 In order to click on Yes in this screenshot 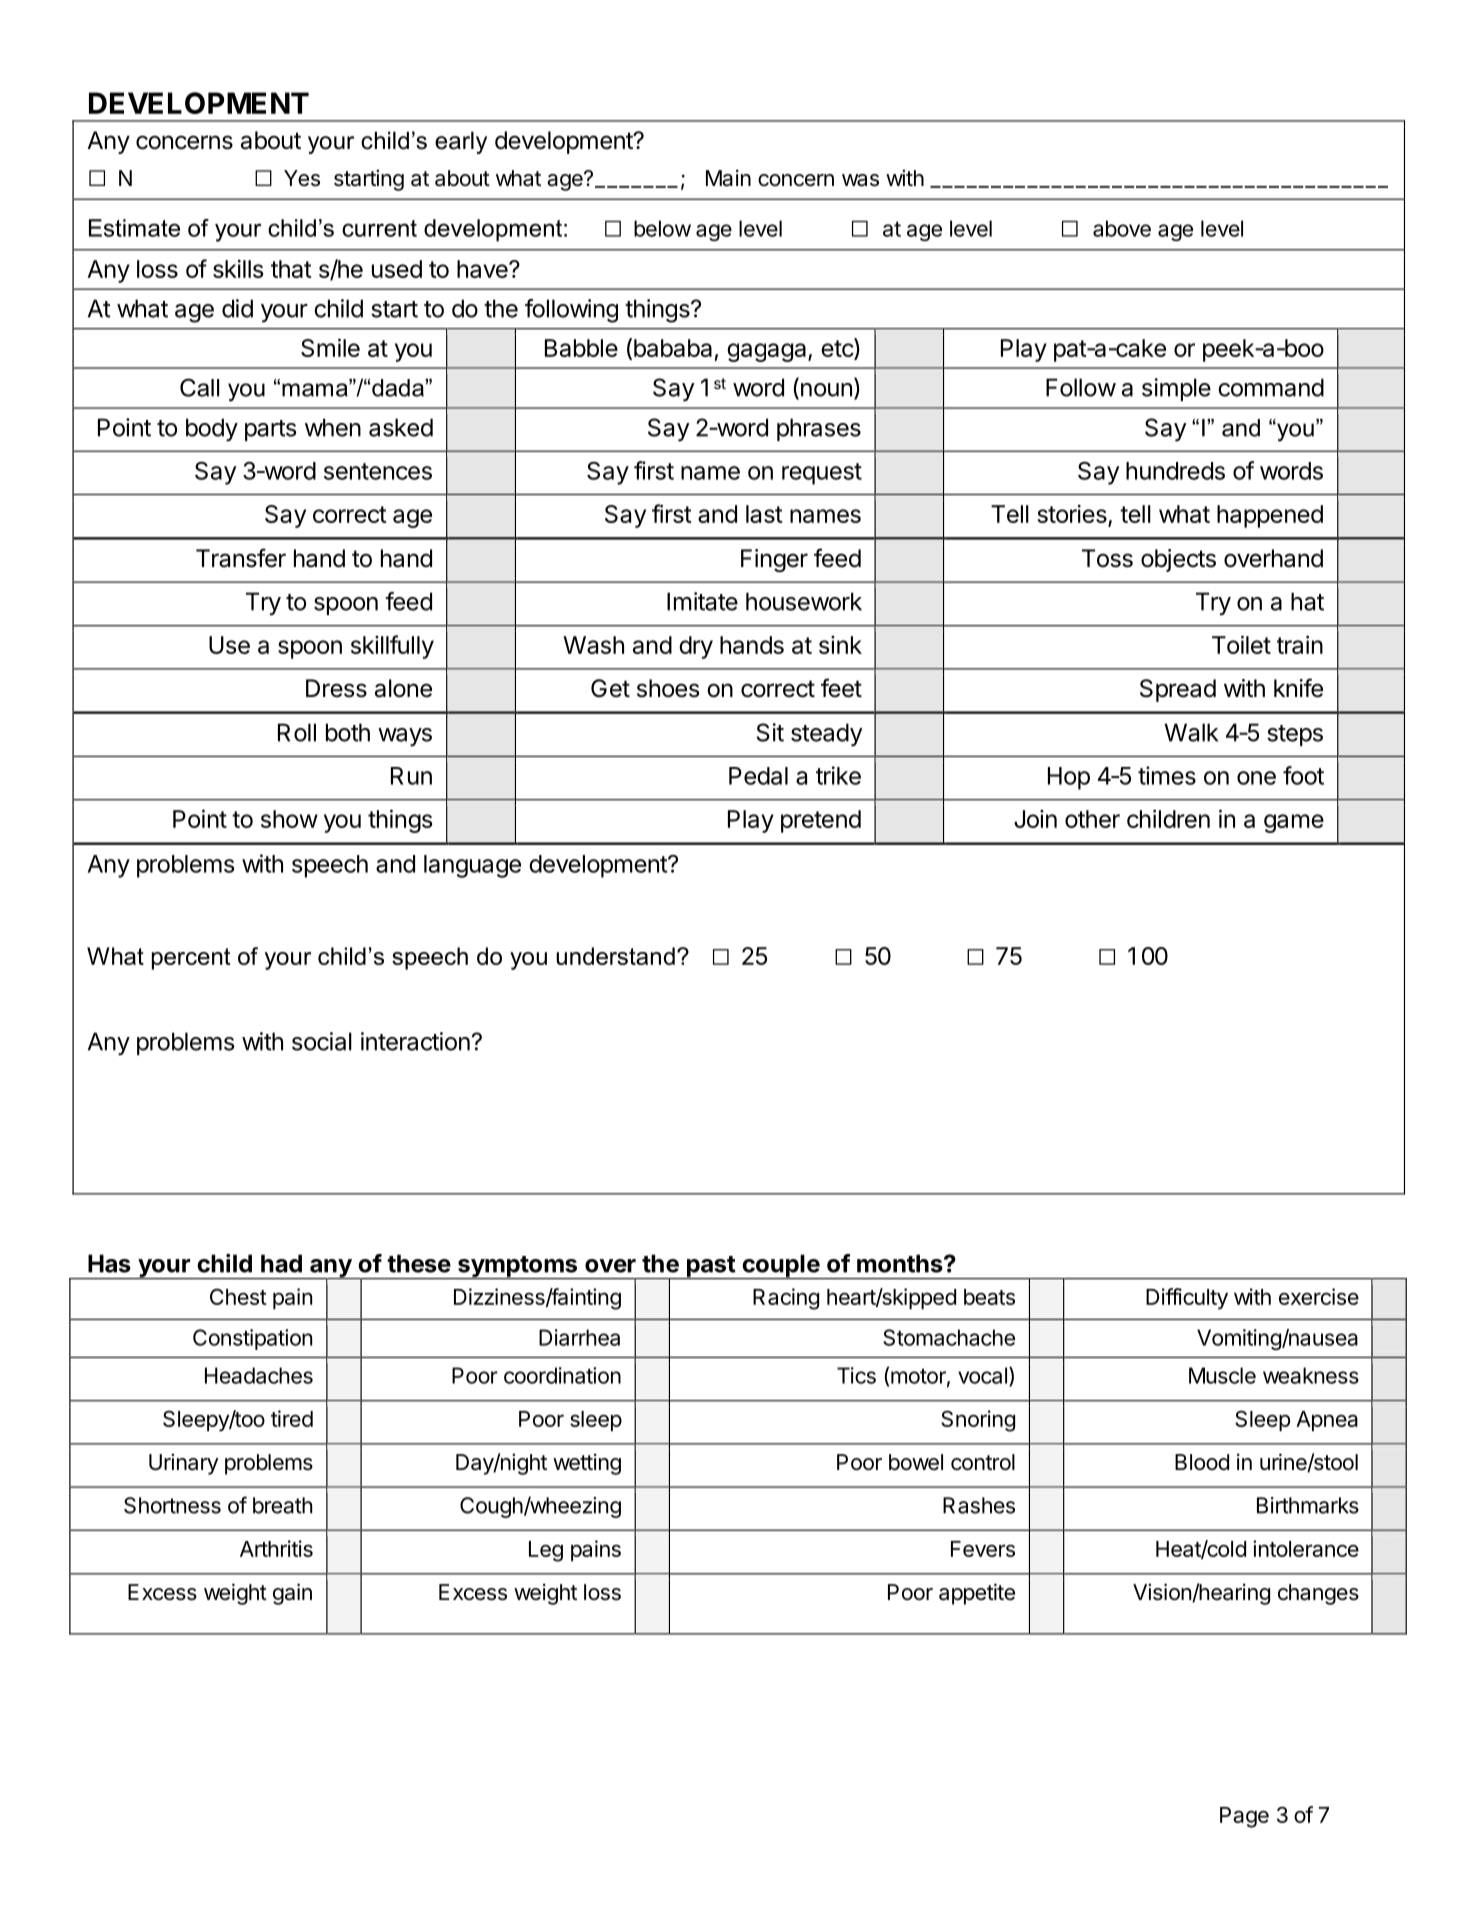, I will do `click(302, 178)`.
